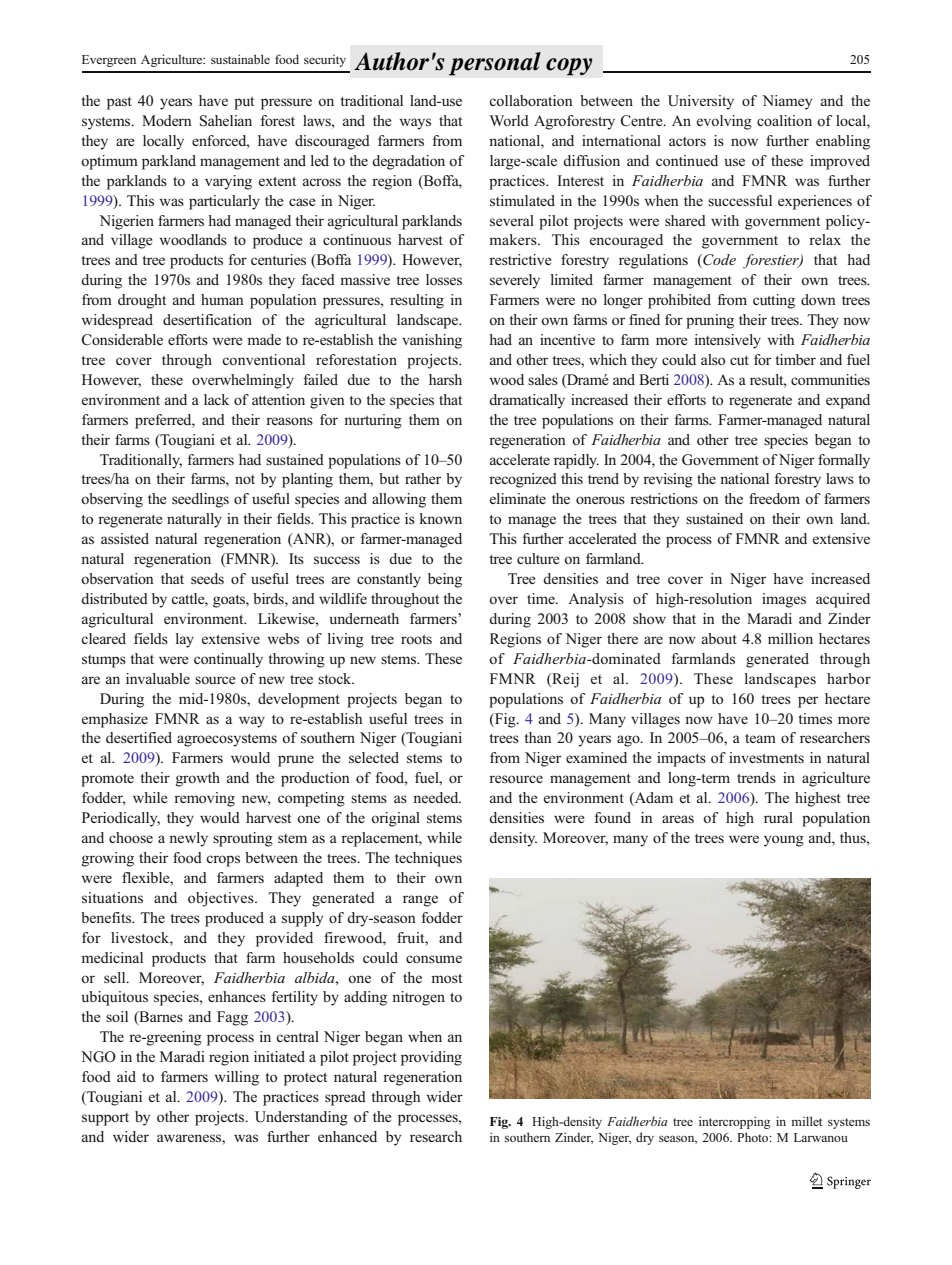  I want to click on seeds, so click(207, 578).
